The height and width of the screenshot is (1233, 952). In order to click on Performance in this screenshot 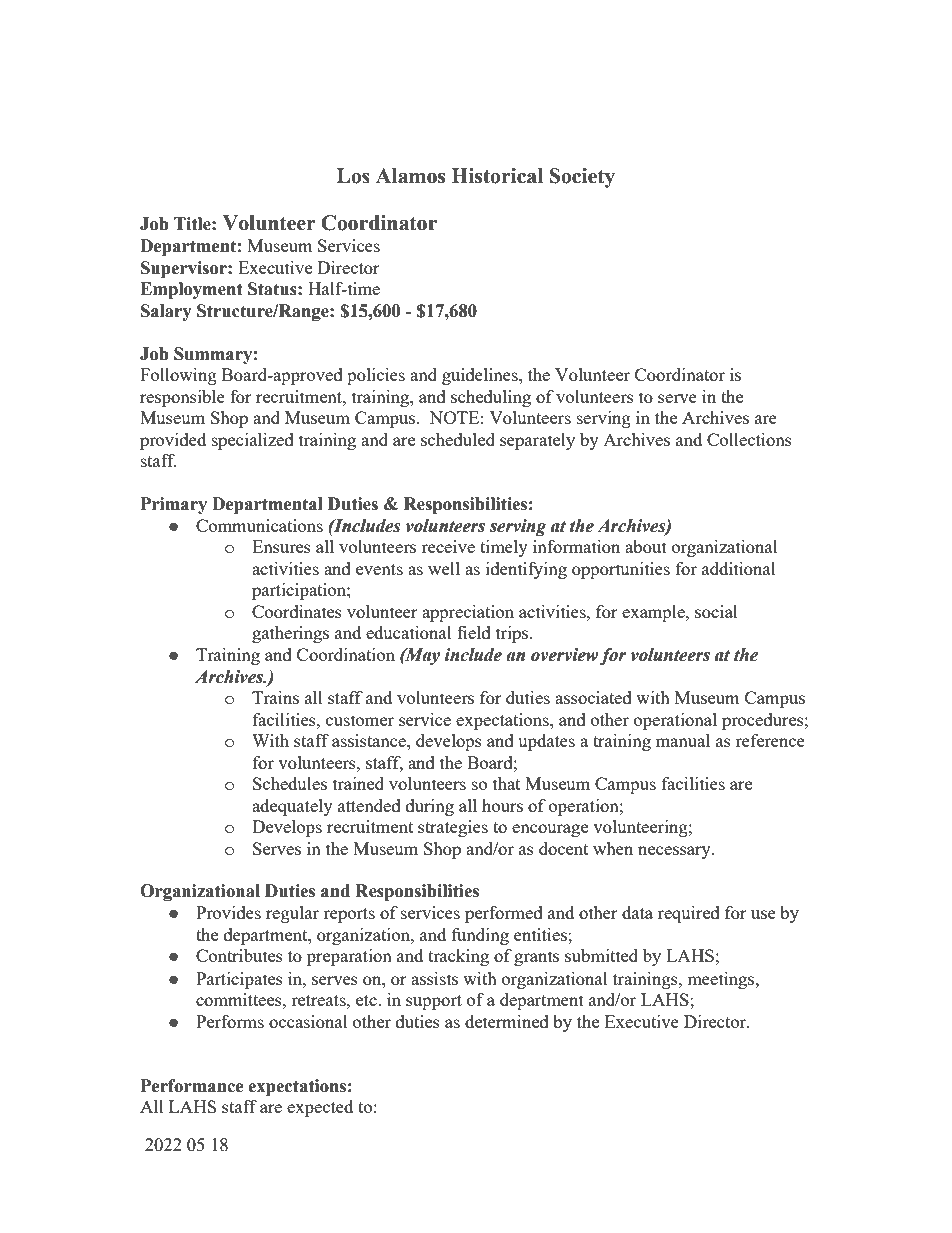, I will do `click(192, 1086)`.
